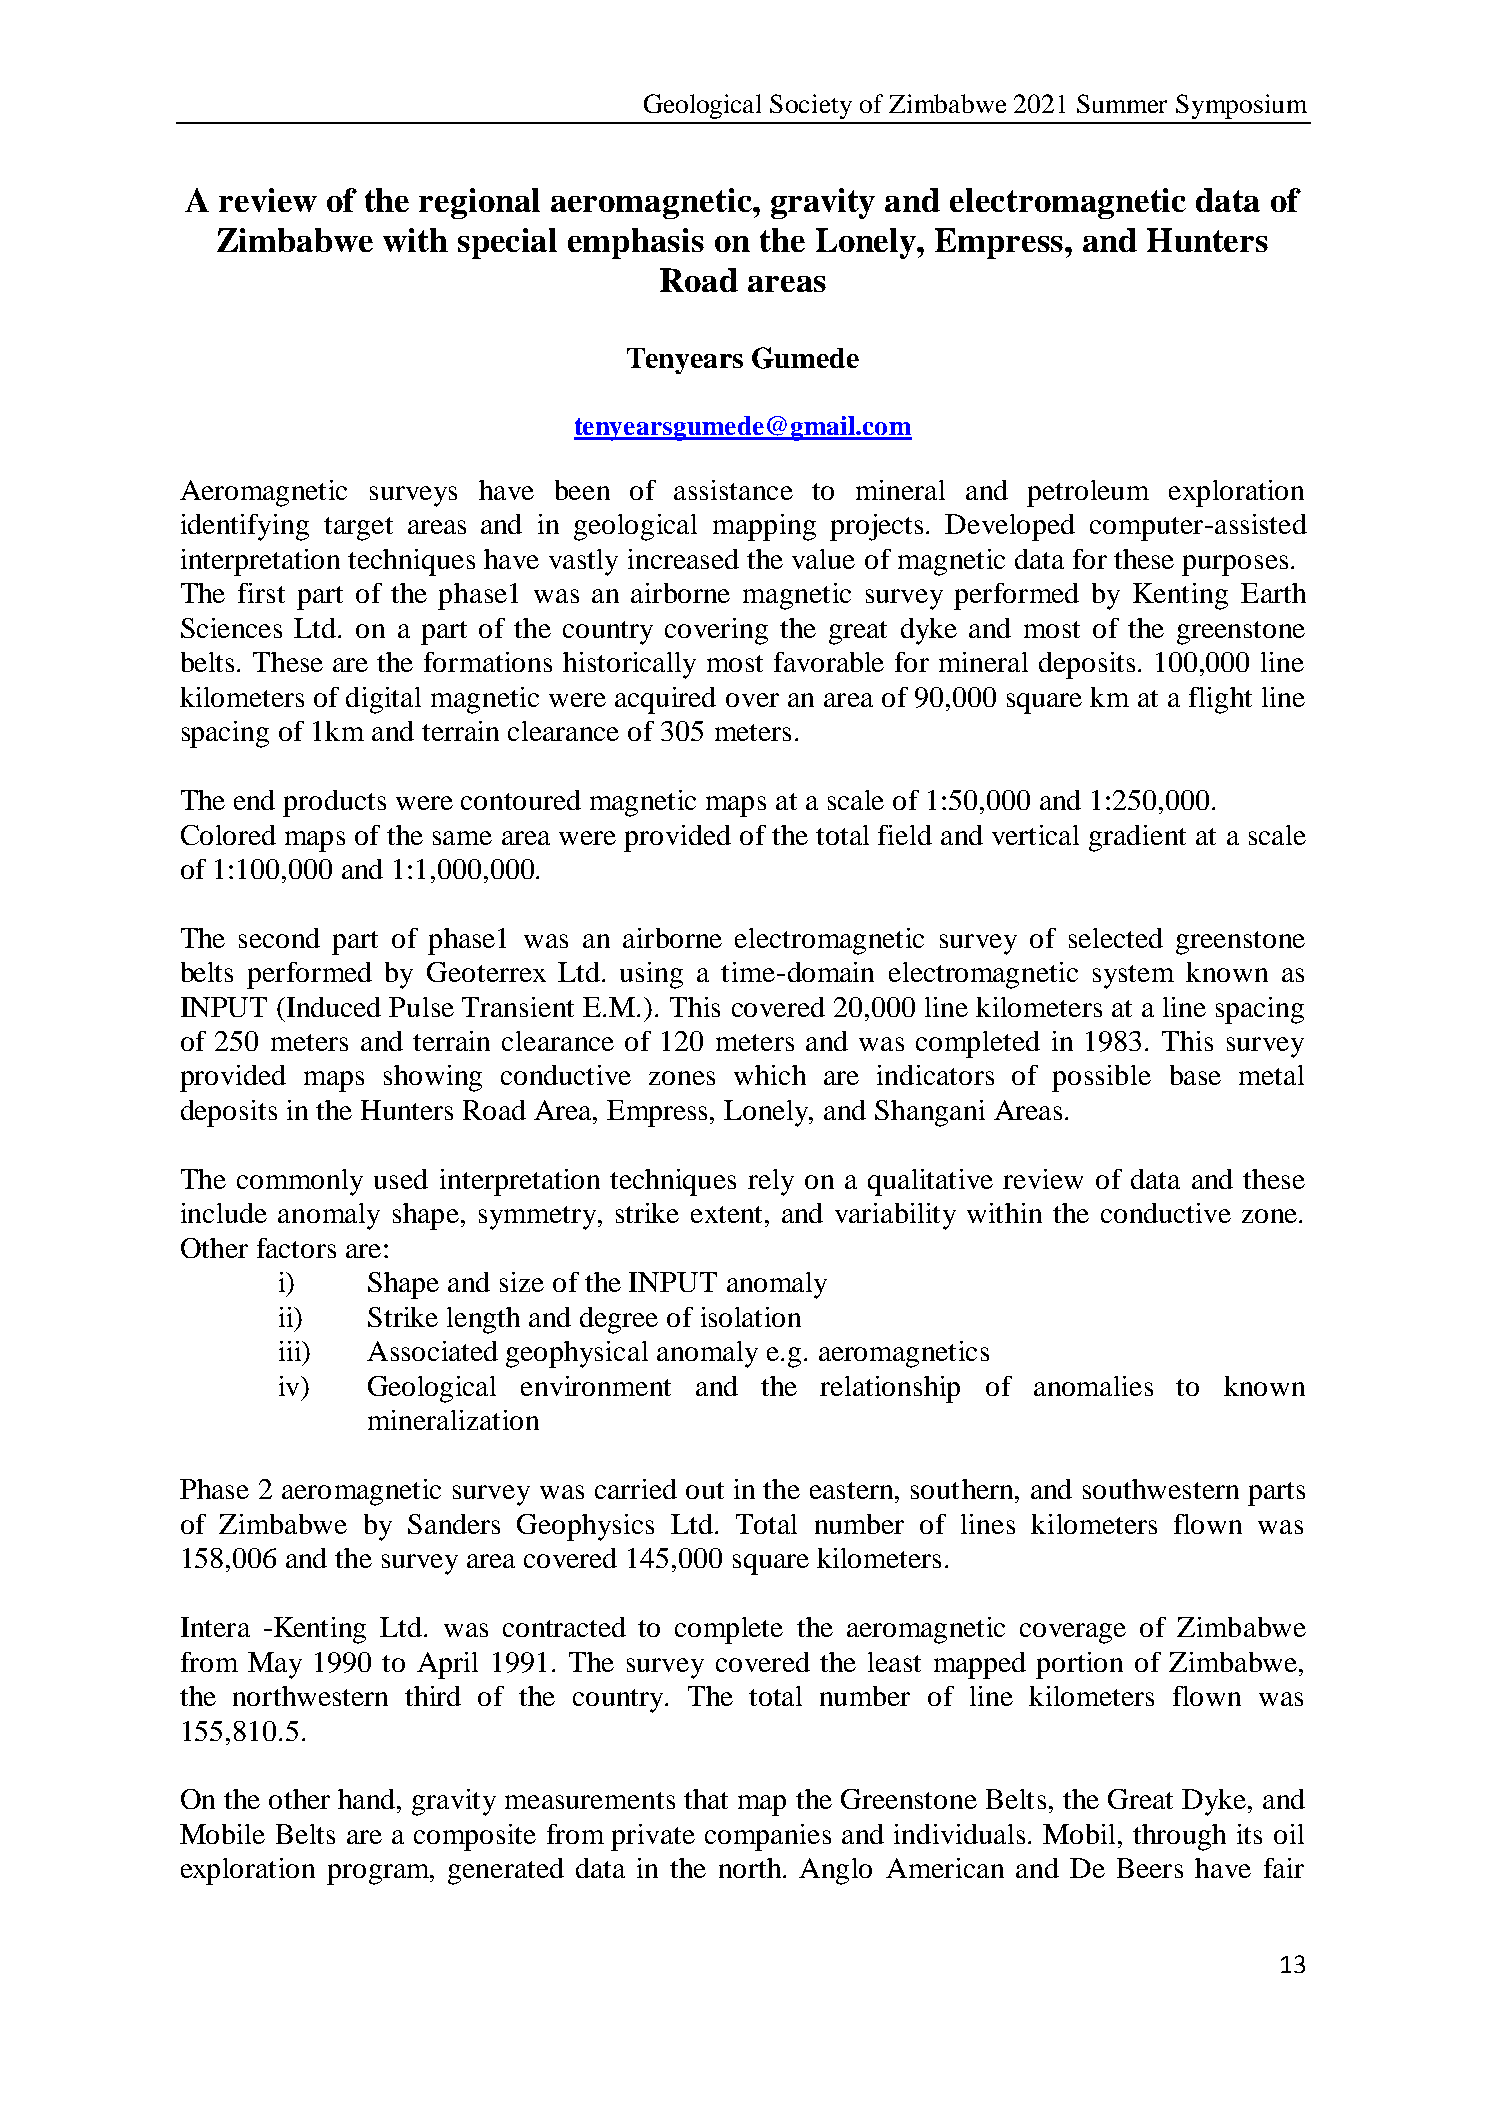 The width and height of the screenshot is (1486, 2102). Describe the element at coordinates (665, 700) in the screenshot. I see `acquired` at that location.
